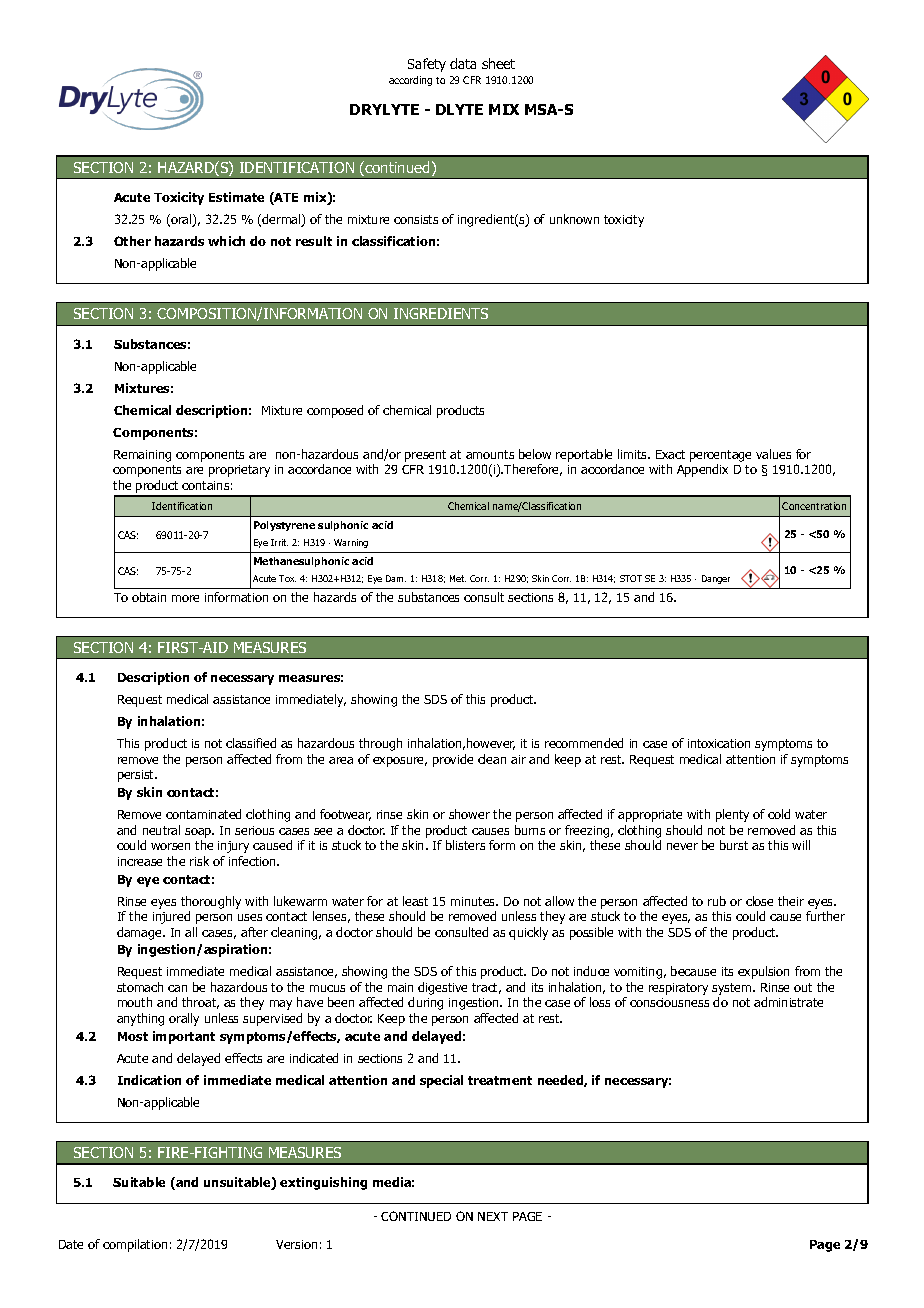 This screenshot has width=924, height=1308. What do you see at coordinates (135, 1245) in the screenshot?
I see `compilation` at bounding box center [135, 1245].
